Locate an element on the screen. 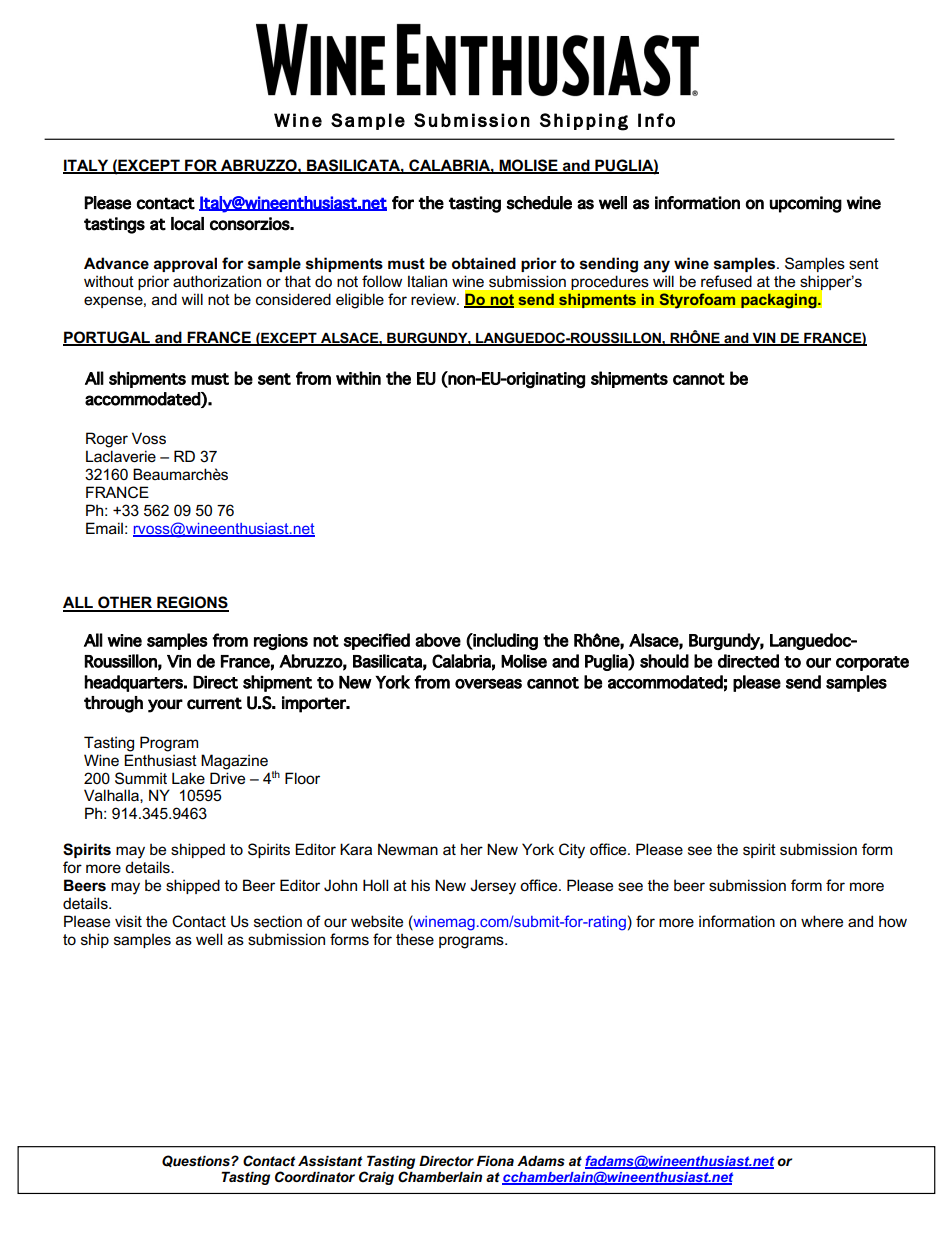 The image size is (952, 1233). overseas is located at coordinates (488, 684).
